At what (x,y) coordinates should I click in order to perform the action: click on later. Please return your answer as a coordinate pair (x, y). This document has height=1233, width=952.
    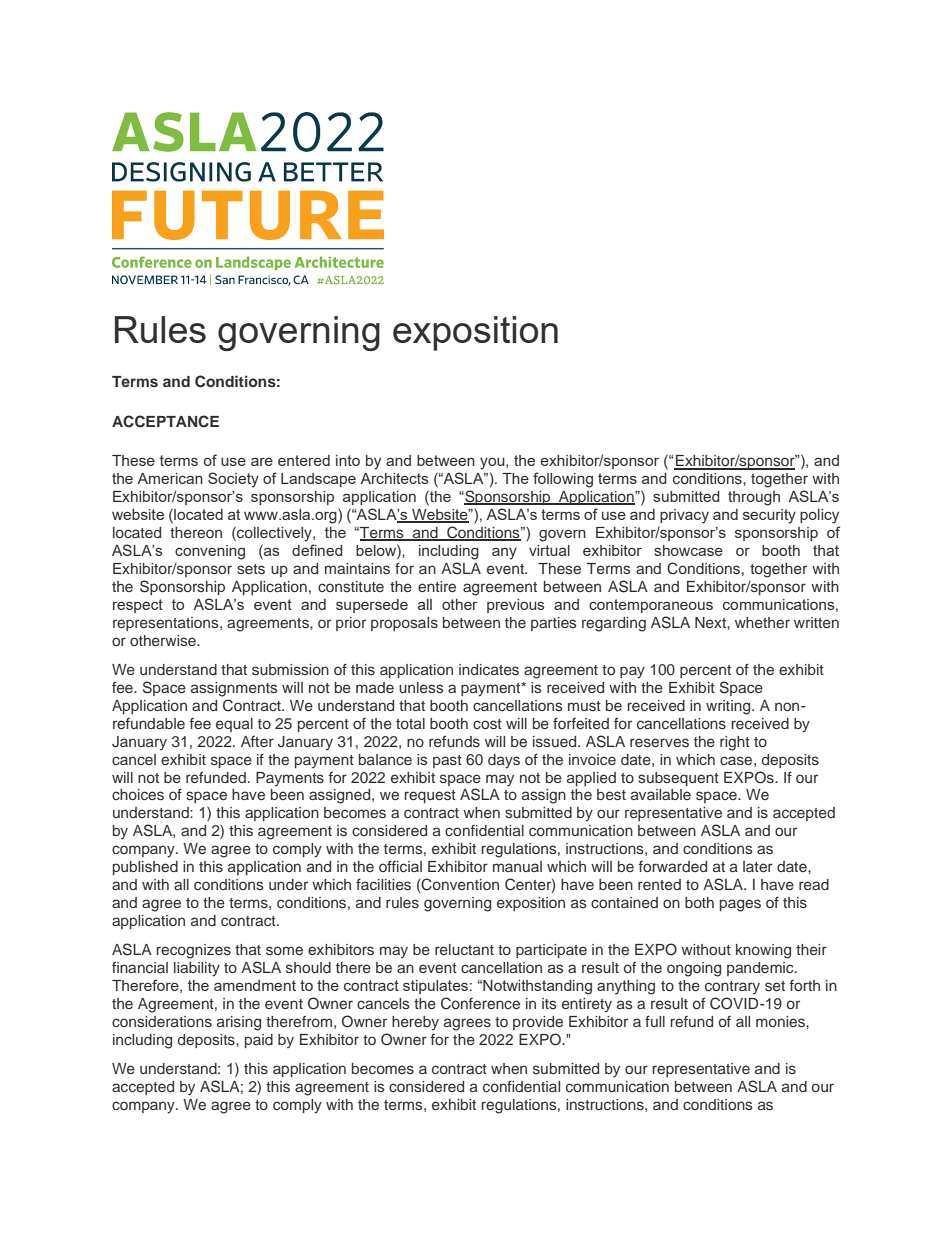
    Looking at the image, I should click on (758, 866).
